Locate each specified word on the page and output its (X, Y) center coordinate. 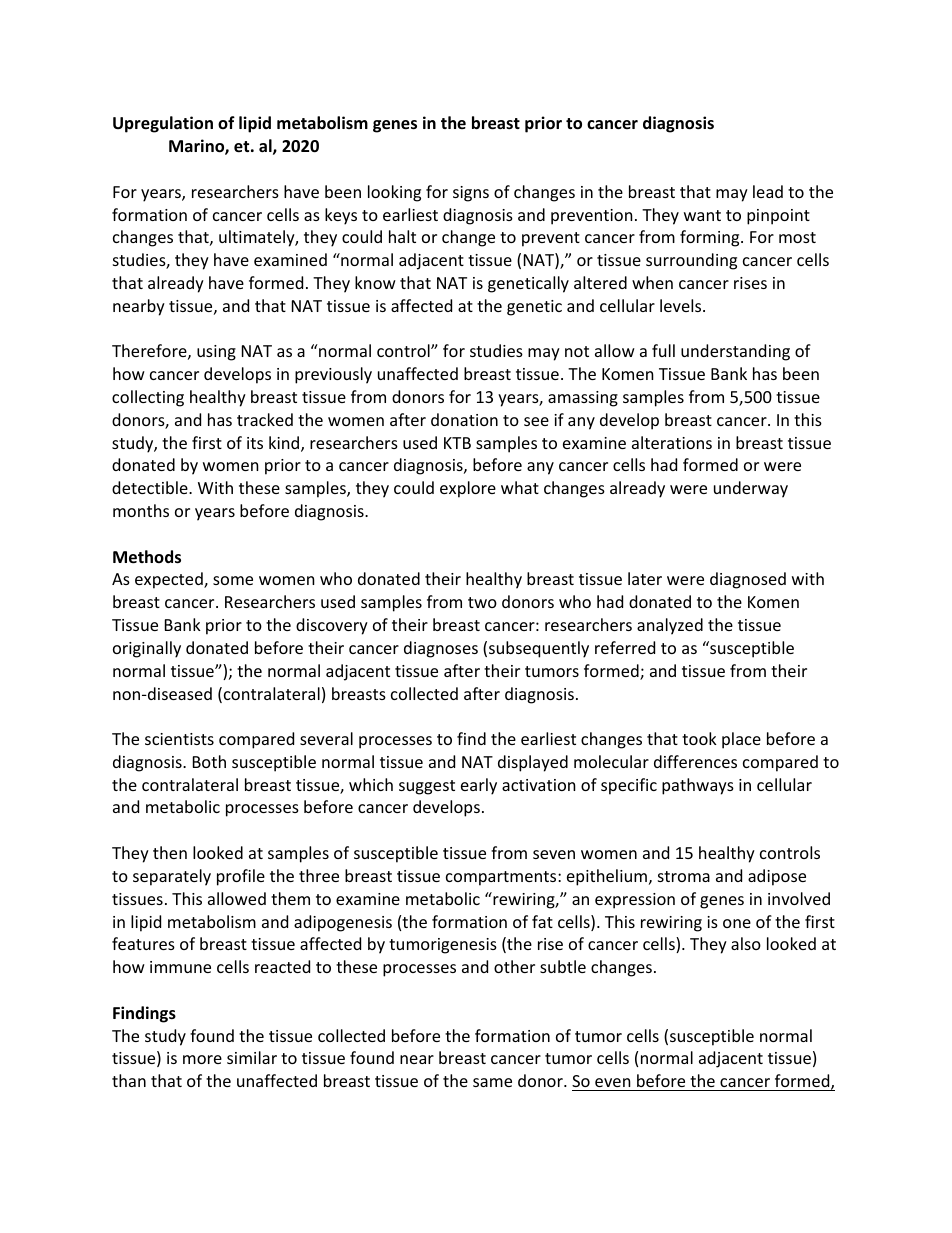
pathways (698, 786)
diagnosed (748, 580)
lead (768, 191)
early (479, 786)
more (202, 1059)
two (482, 602)
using (216, 353)
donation (464, 419)
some (233, 580)
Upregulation (163, 124)
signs (471, 194)
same (492, 1082)
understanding (735, 352)
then (170, 852)
